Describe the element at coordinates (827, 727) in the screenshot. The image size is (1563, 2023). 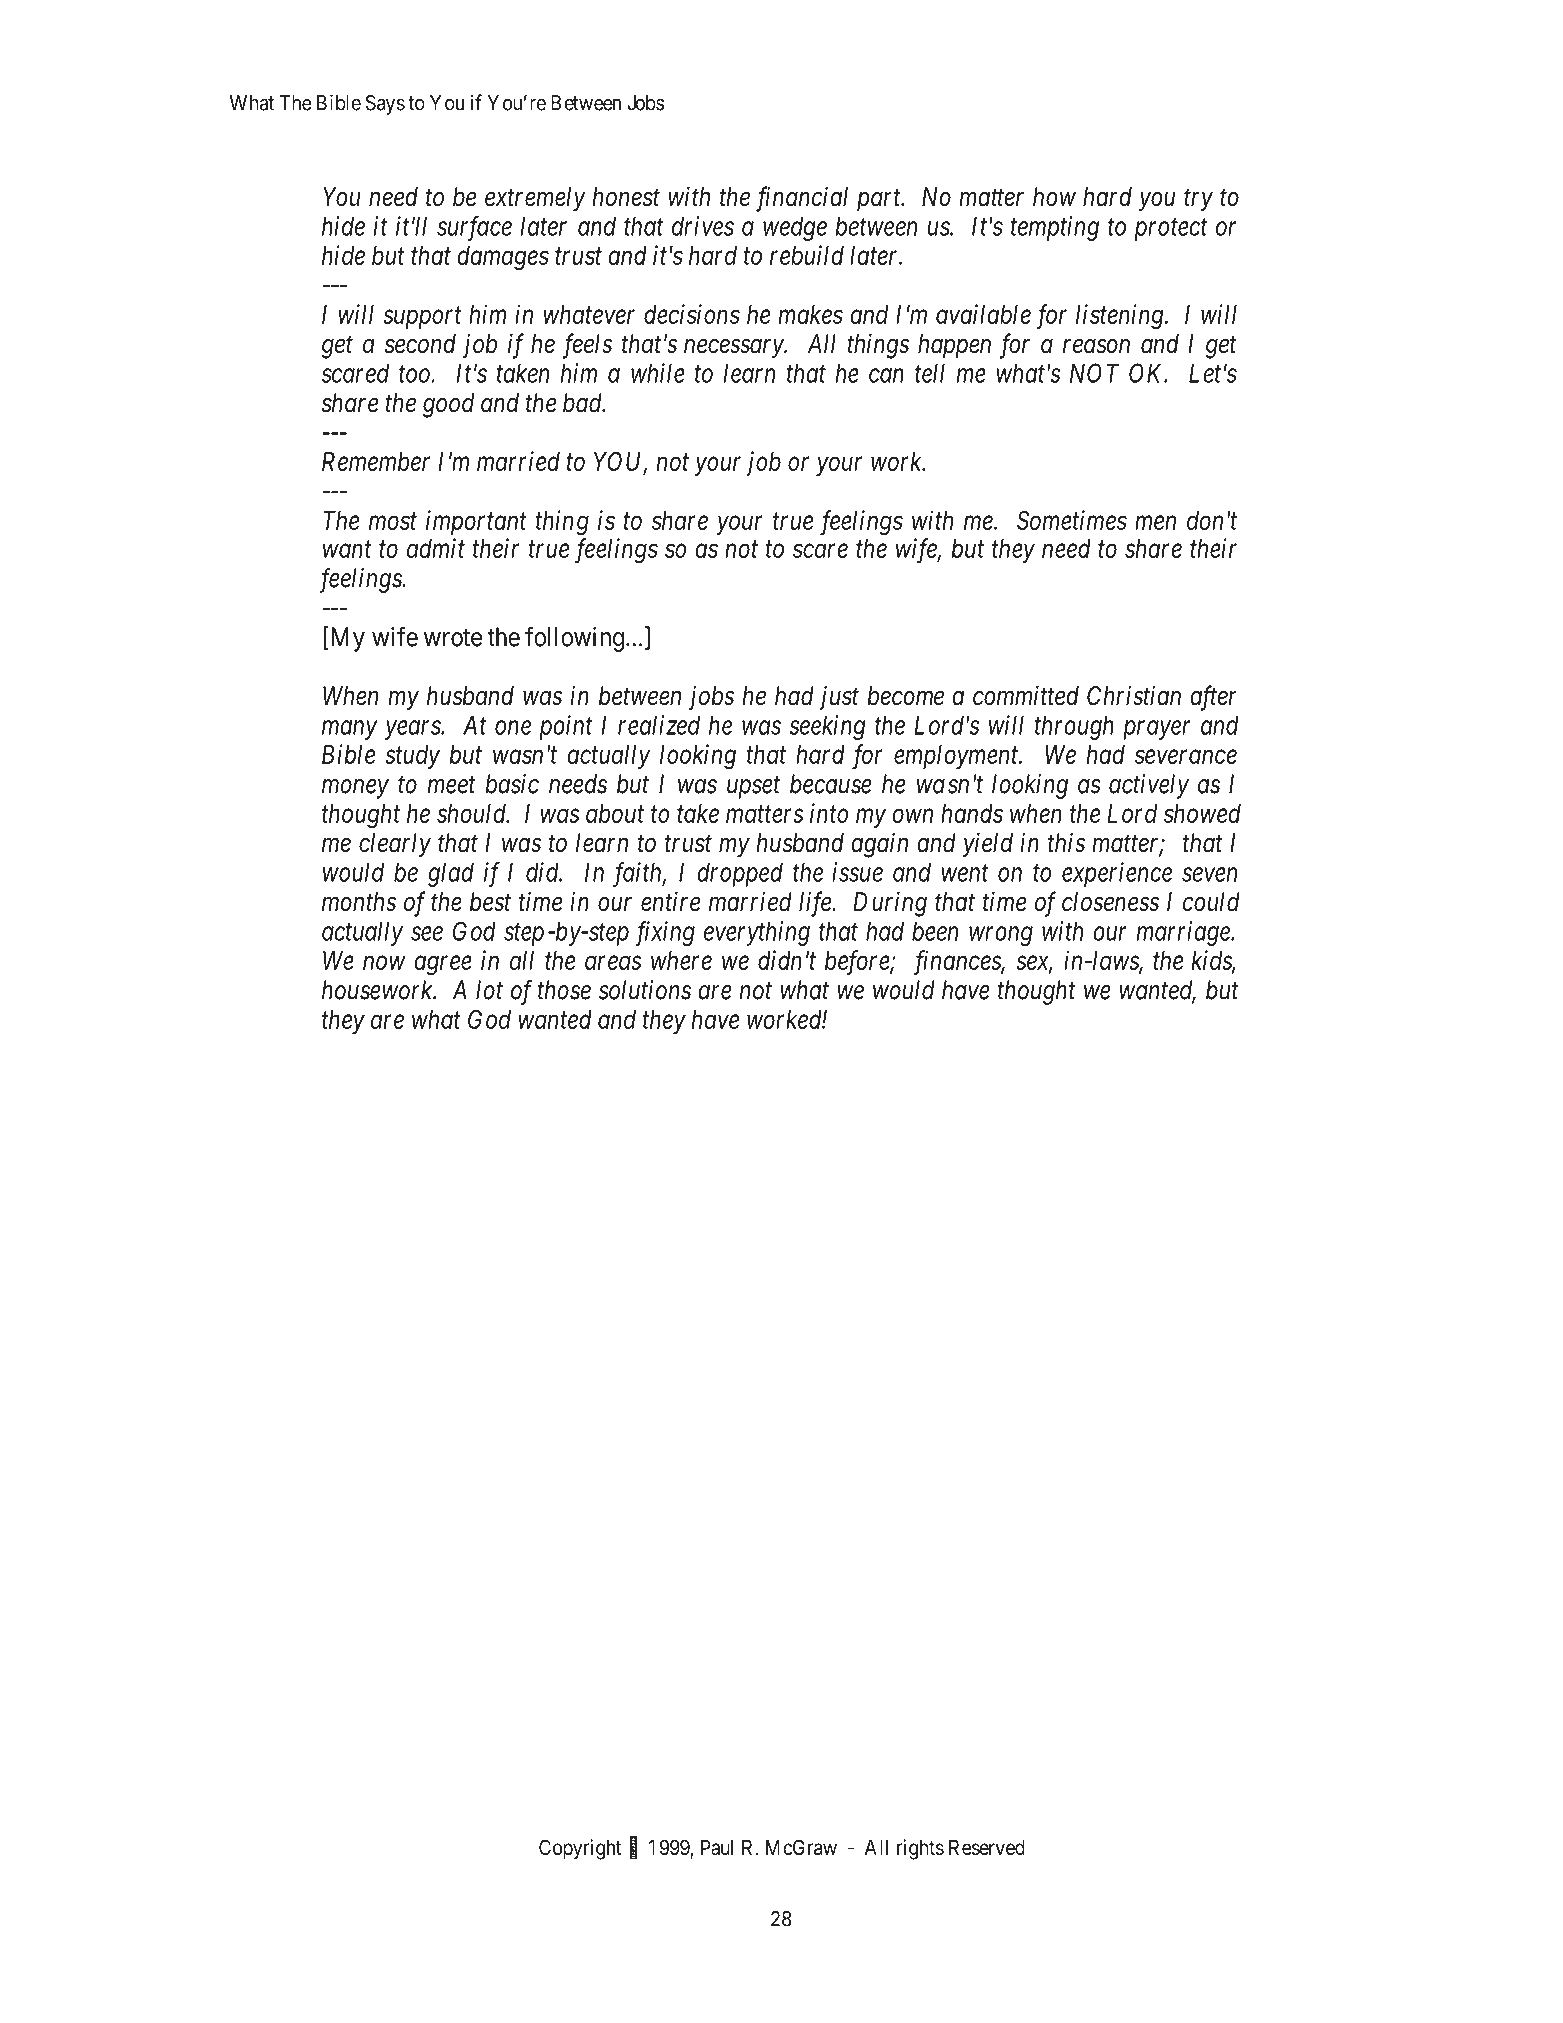
I see `seeking` at that location.
